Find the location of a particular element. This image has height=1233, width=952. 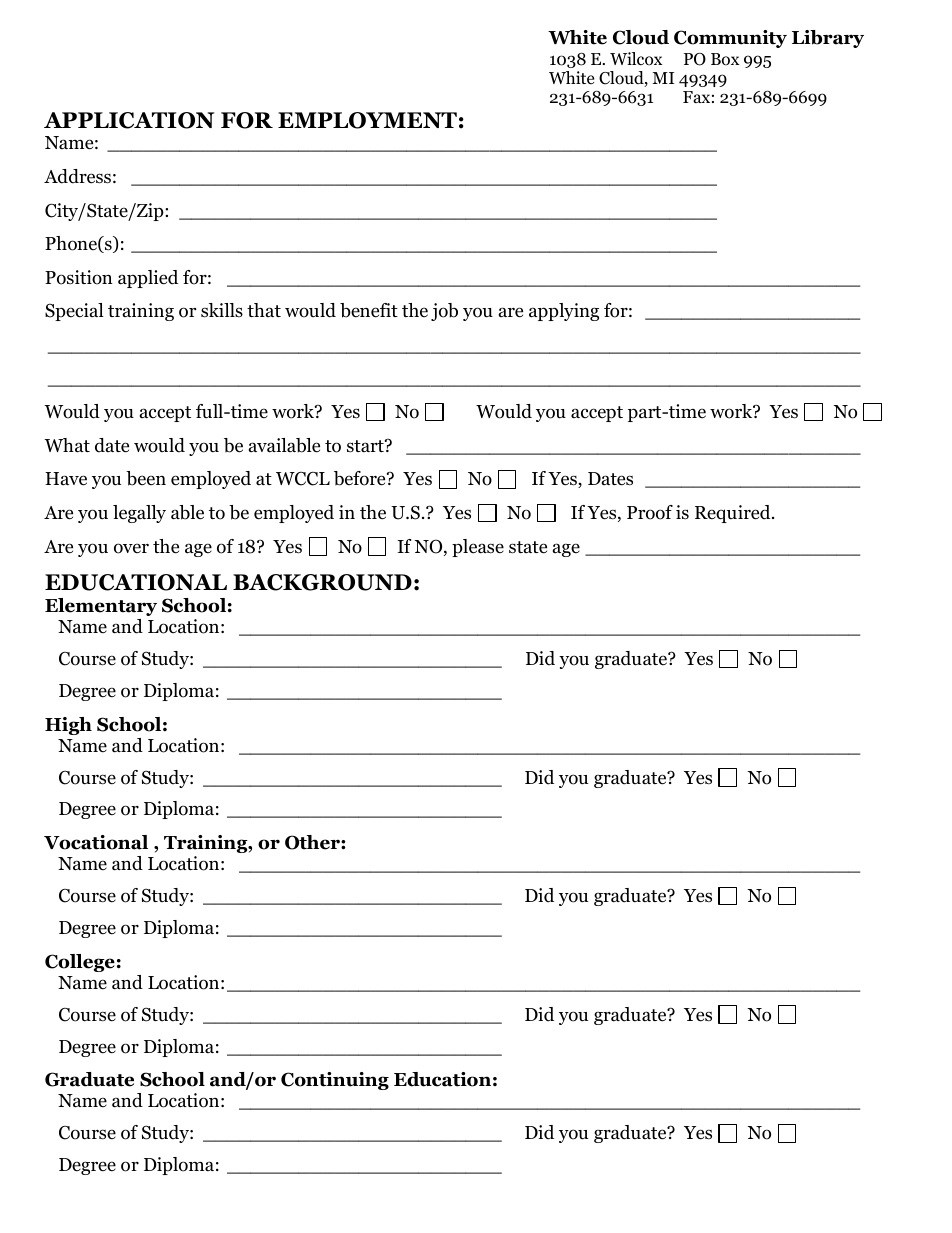

EMPLOYMENT is located at coordinates (367, 120).
